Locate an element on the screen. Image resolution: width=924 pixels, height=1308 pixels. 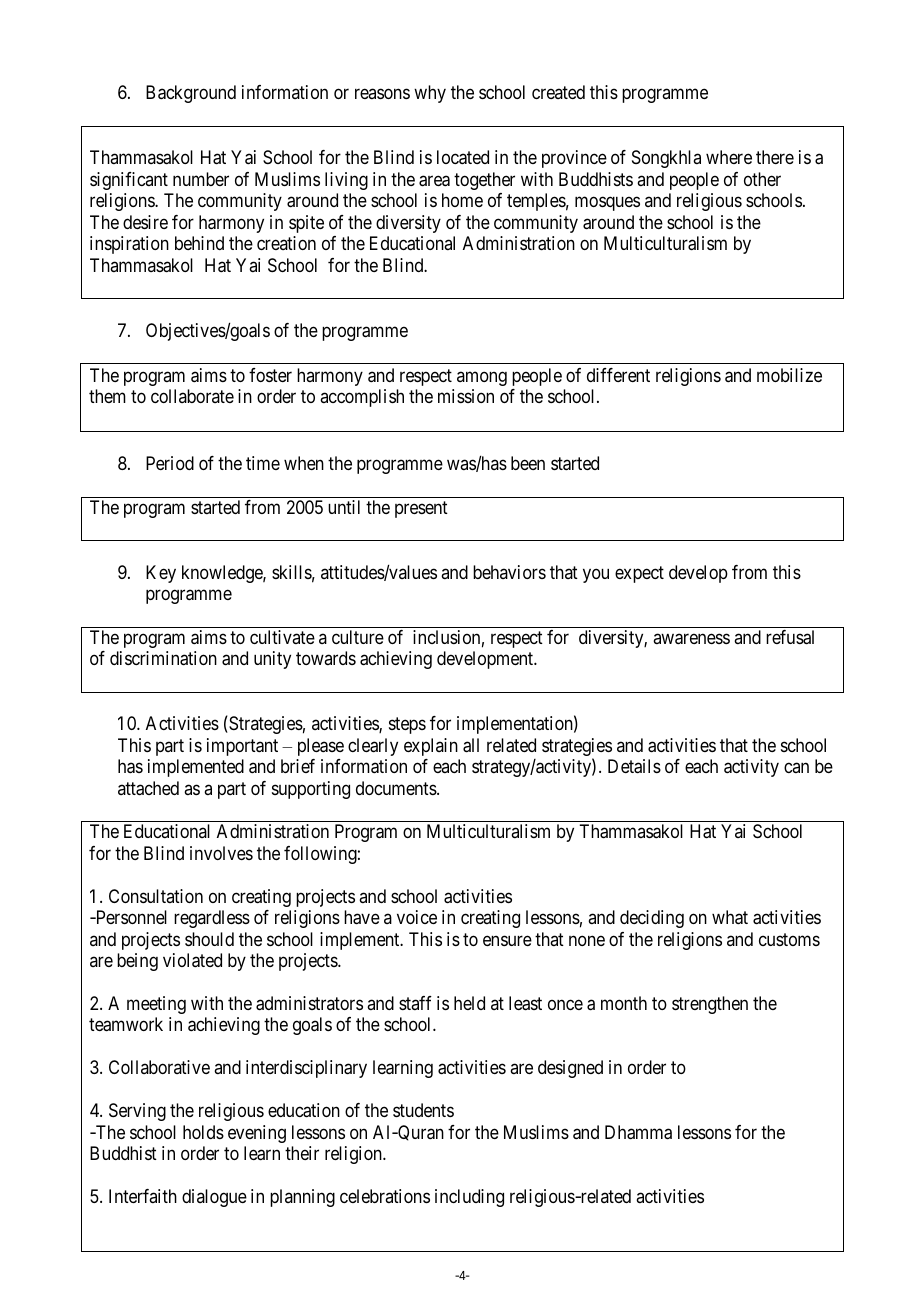
documents is located at coordinates (397, 788).
